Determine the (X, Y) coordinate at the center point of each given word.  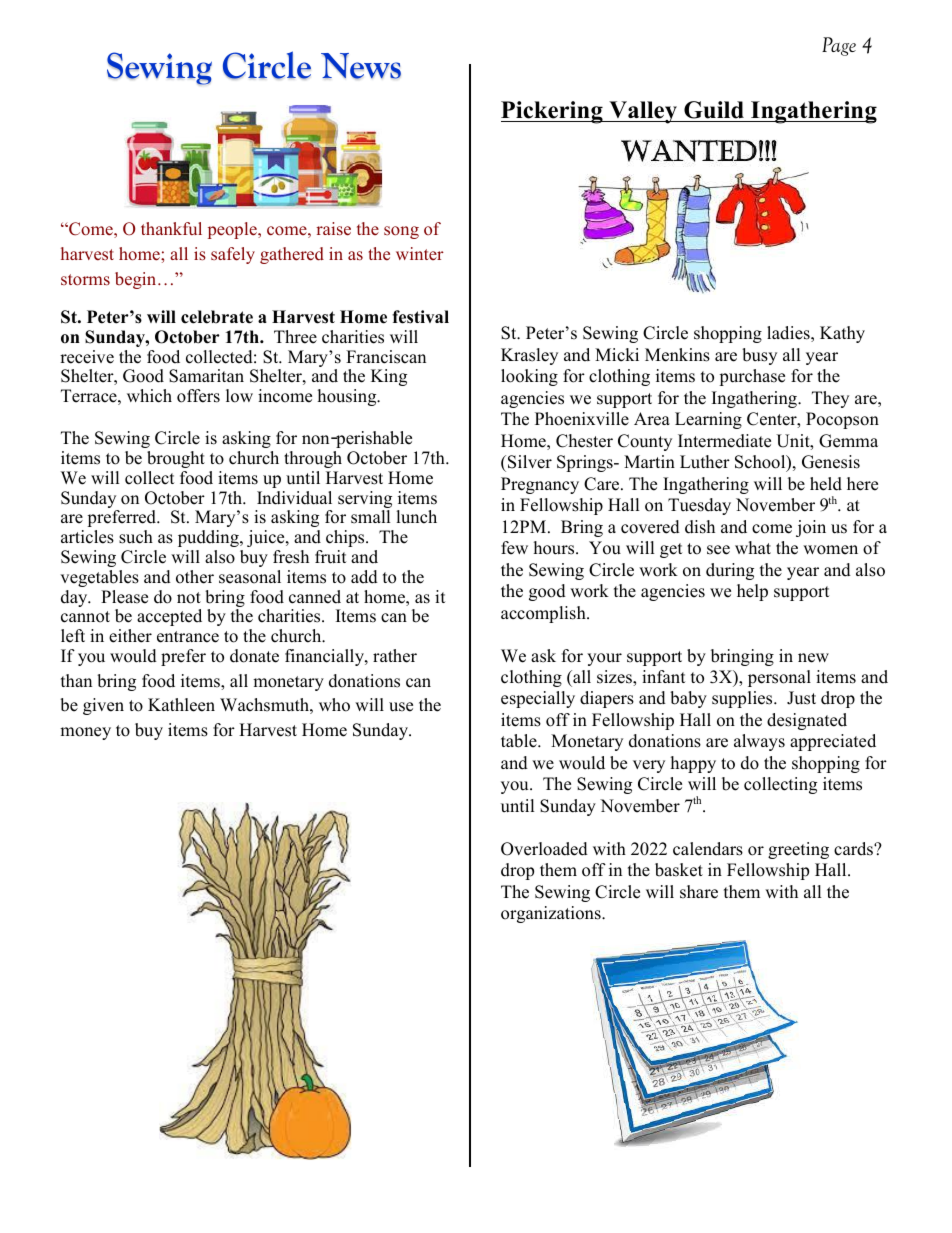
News (361, 66)
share (699, 892)
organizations (552, 914)
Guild (714, 110)
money (85, 733)
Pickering (553, 112)
